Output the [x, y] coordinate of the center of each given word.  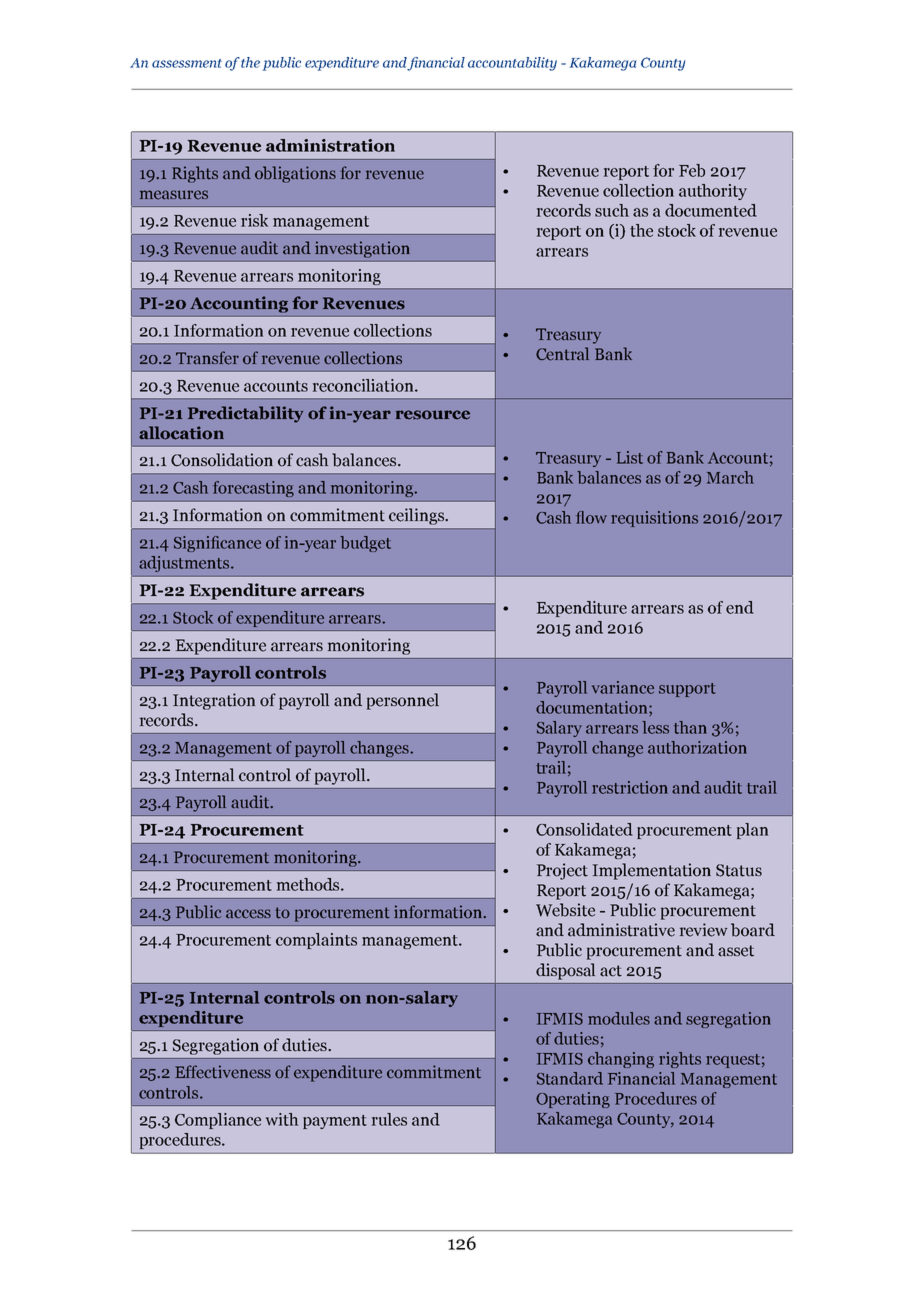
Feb [692, 170]
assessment [187, 63]
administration [330, 145]
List [630, 457]
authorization [697, 747]
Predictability [245, 414]
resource [433, 415]
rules [389, 1119]
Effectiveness [223, 1072]
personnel [403, 701]
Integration [214, 701]
